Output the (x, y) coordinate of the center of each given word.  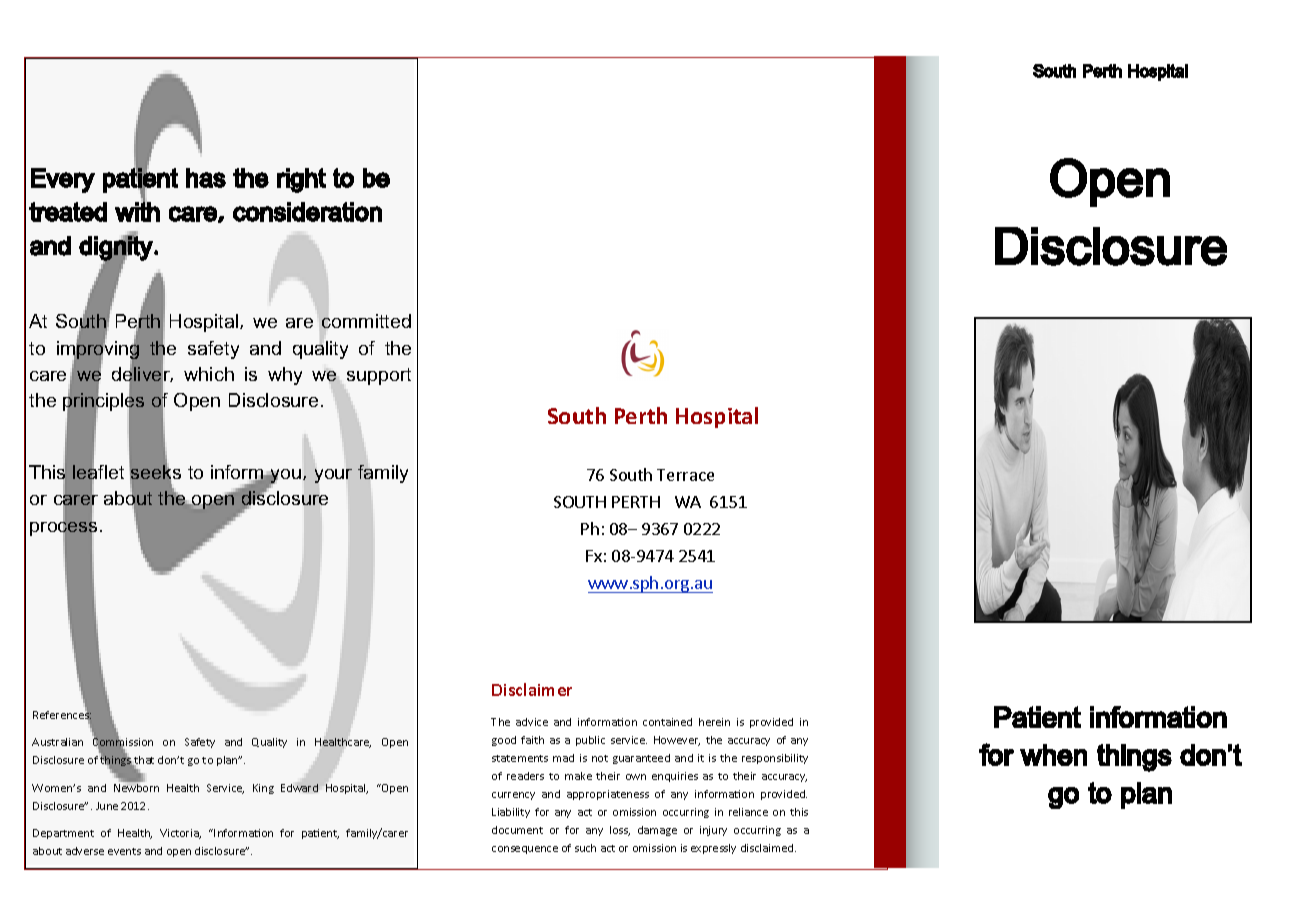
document (517, 830)
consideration (307, 212)
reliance (748, 812)
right (301, 180)
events (124, 851)
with (137, 211)
